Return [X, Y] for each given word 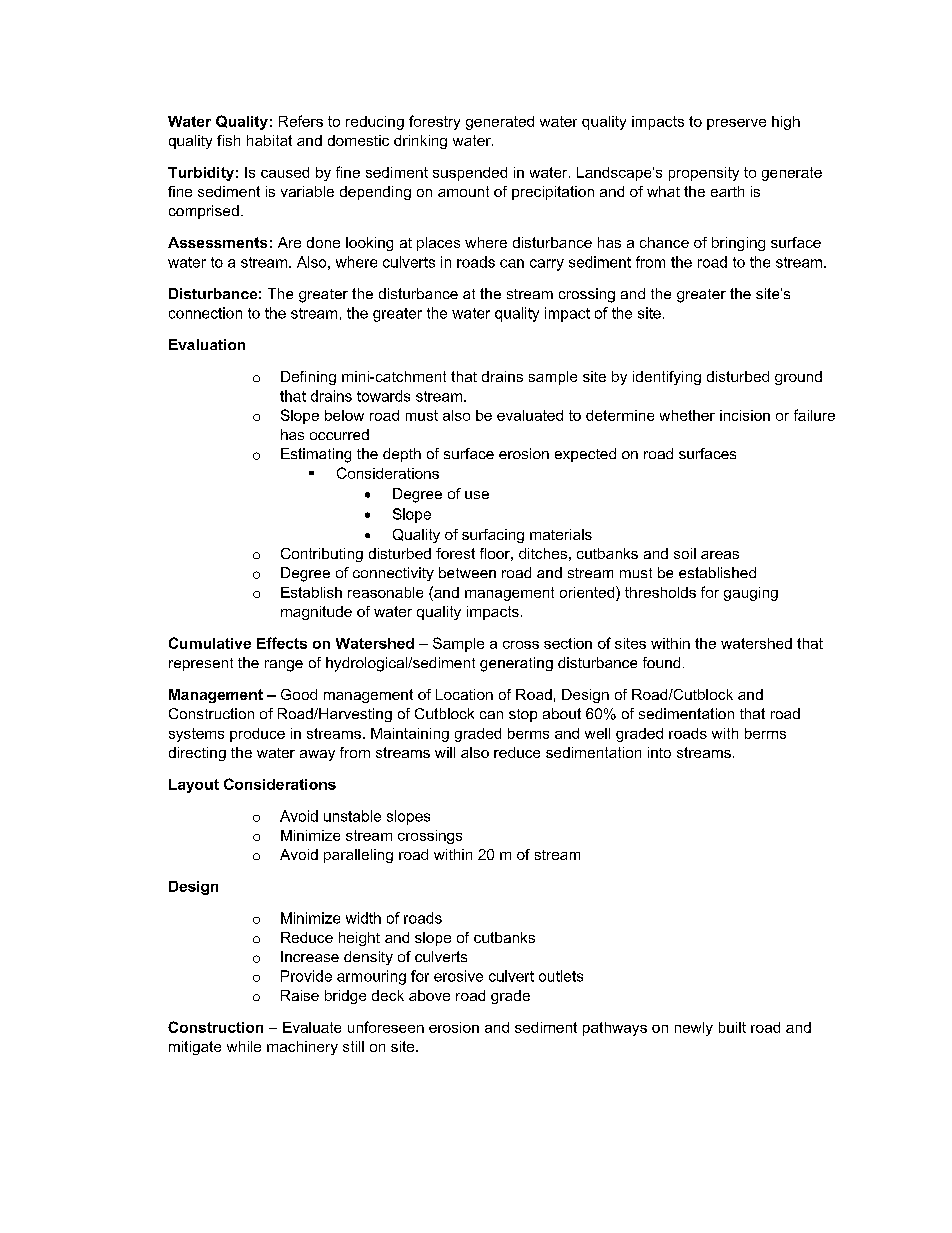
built [732, 1027]
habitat [269, 140]
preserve [736, 124]
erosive [458, 976]
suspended [470, 174]
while [244, 1046]
